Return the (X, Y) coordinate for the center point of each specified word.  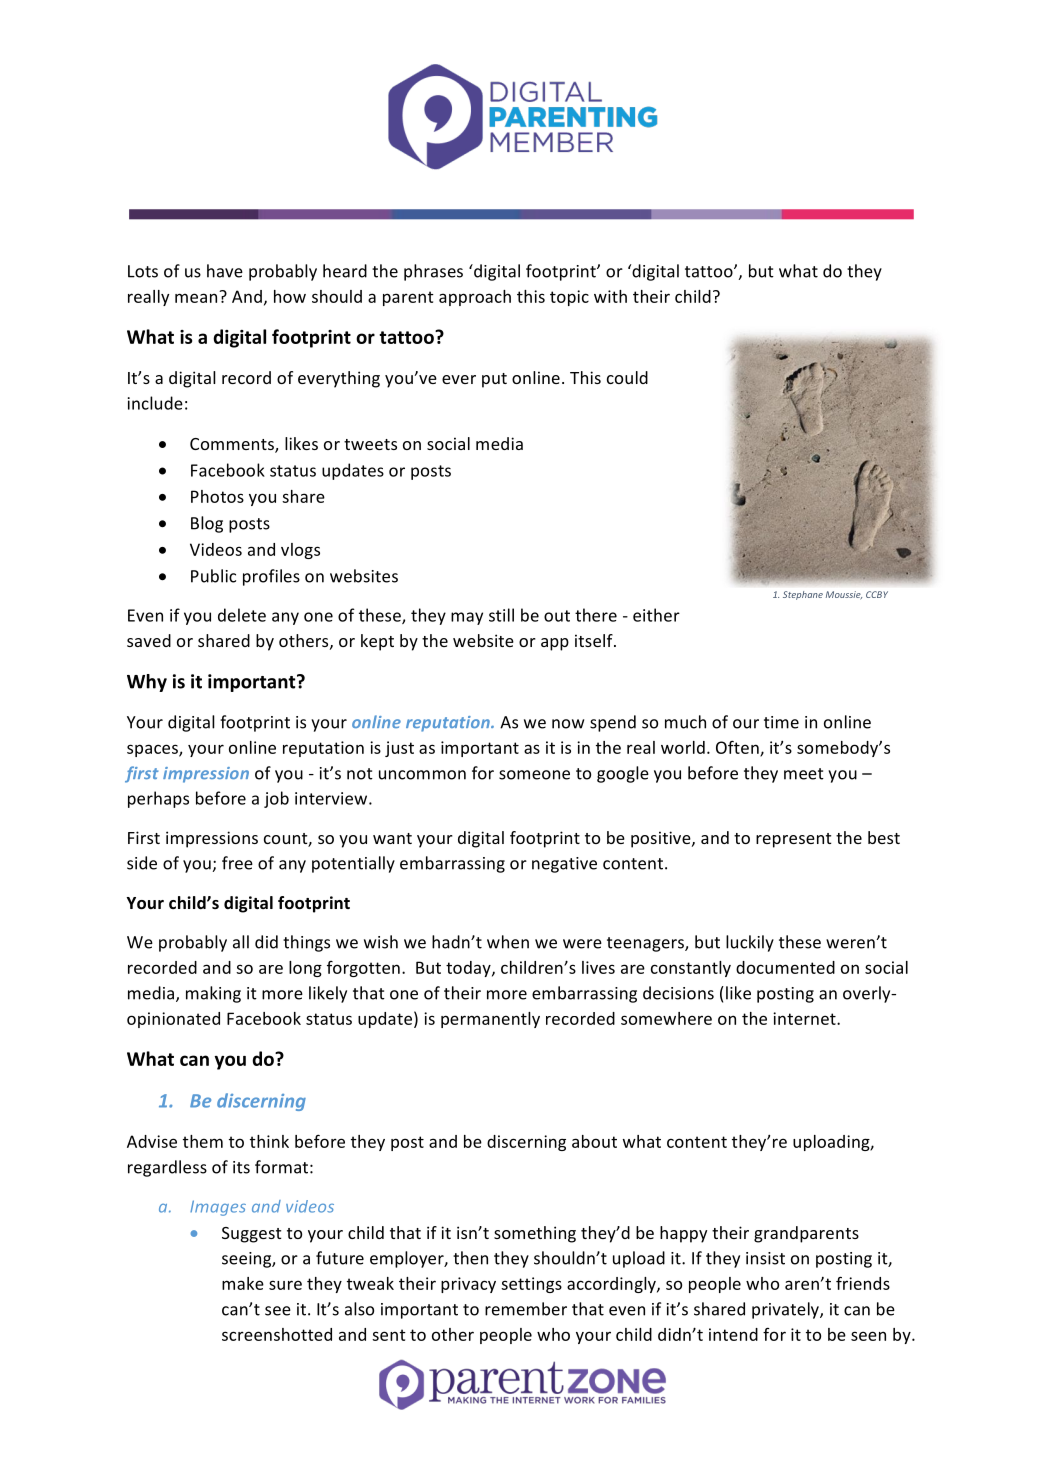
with (610, 296)
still (501, 615)
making (213, 994)
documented (785, 967)
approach (475, 298)
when (508, 942)
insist (765, 1258)
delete (242, 615)
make (243, 1283)
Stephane (803, 595)
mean (197, 297)
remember (526, 1309)
